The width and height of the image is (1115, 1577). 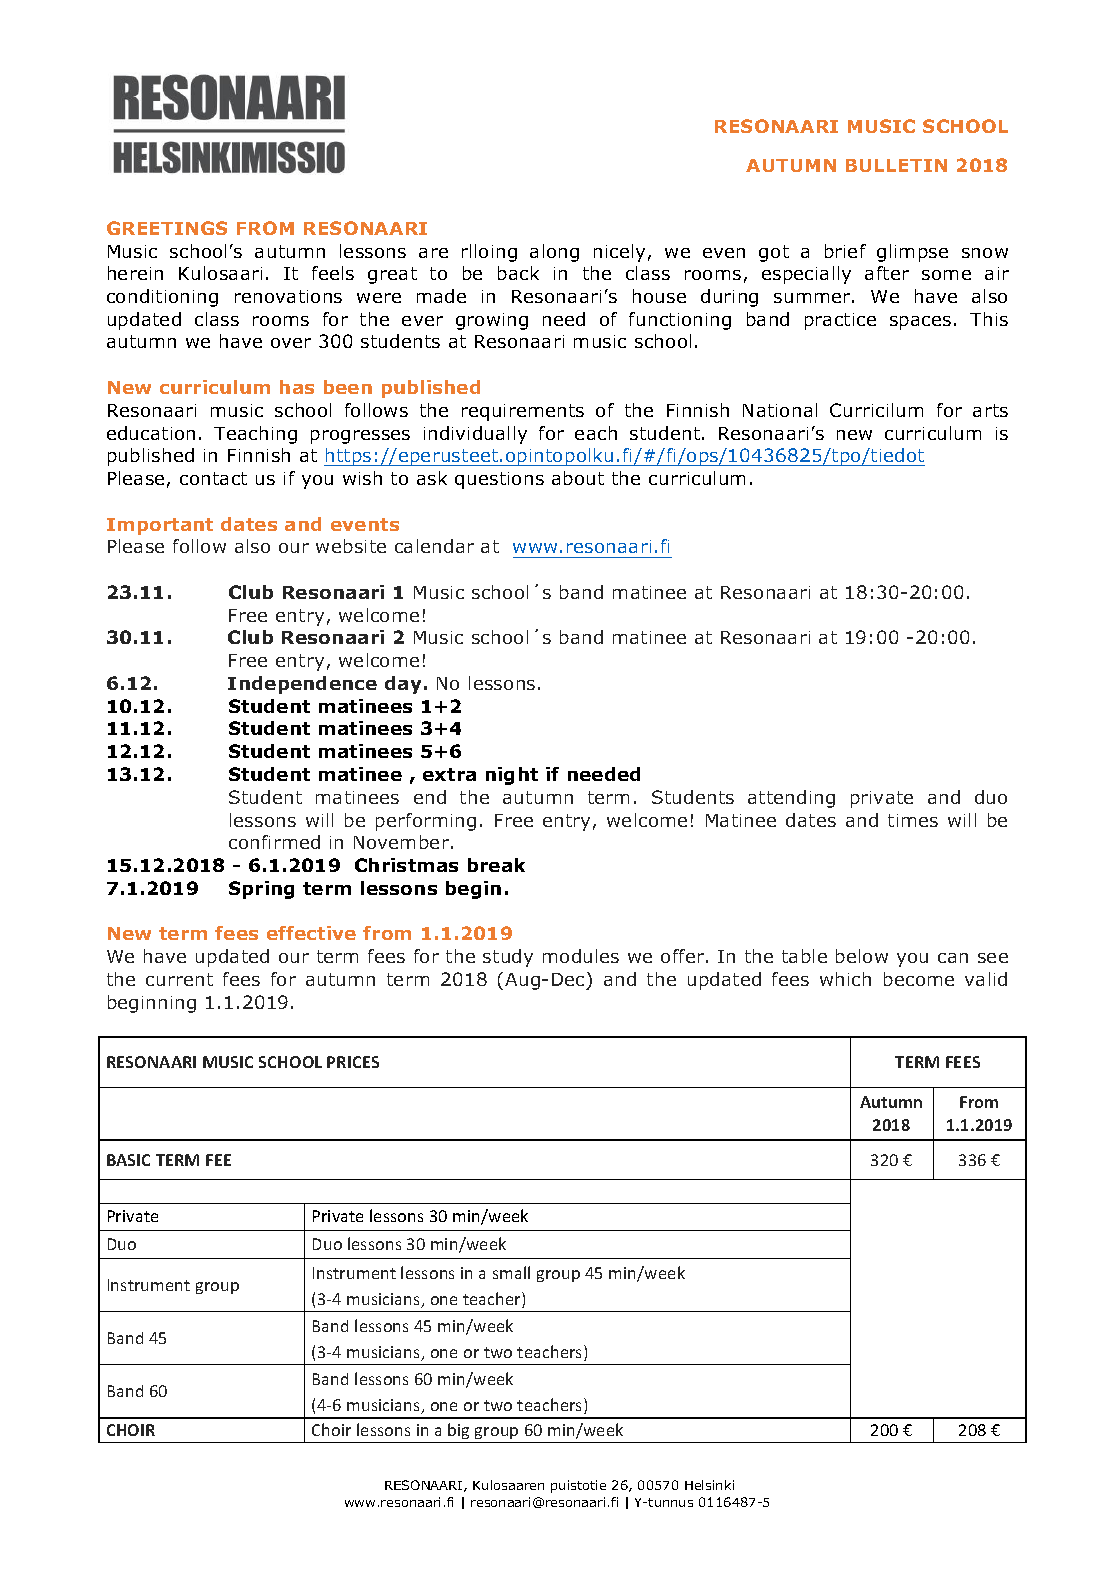 I want to click on along, so click(x=554, y=253).
